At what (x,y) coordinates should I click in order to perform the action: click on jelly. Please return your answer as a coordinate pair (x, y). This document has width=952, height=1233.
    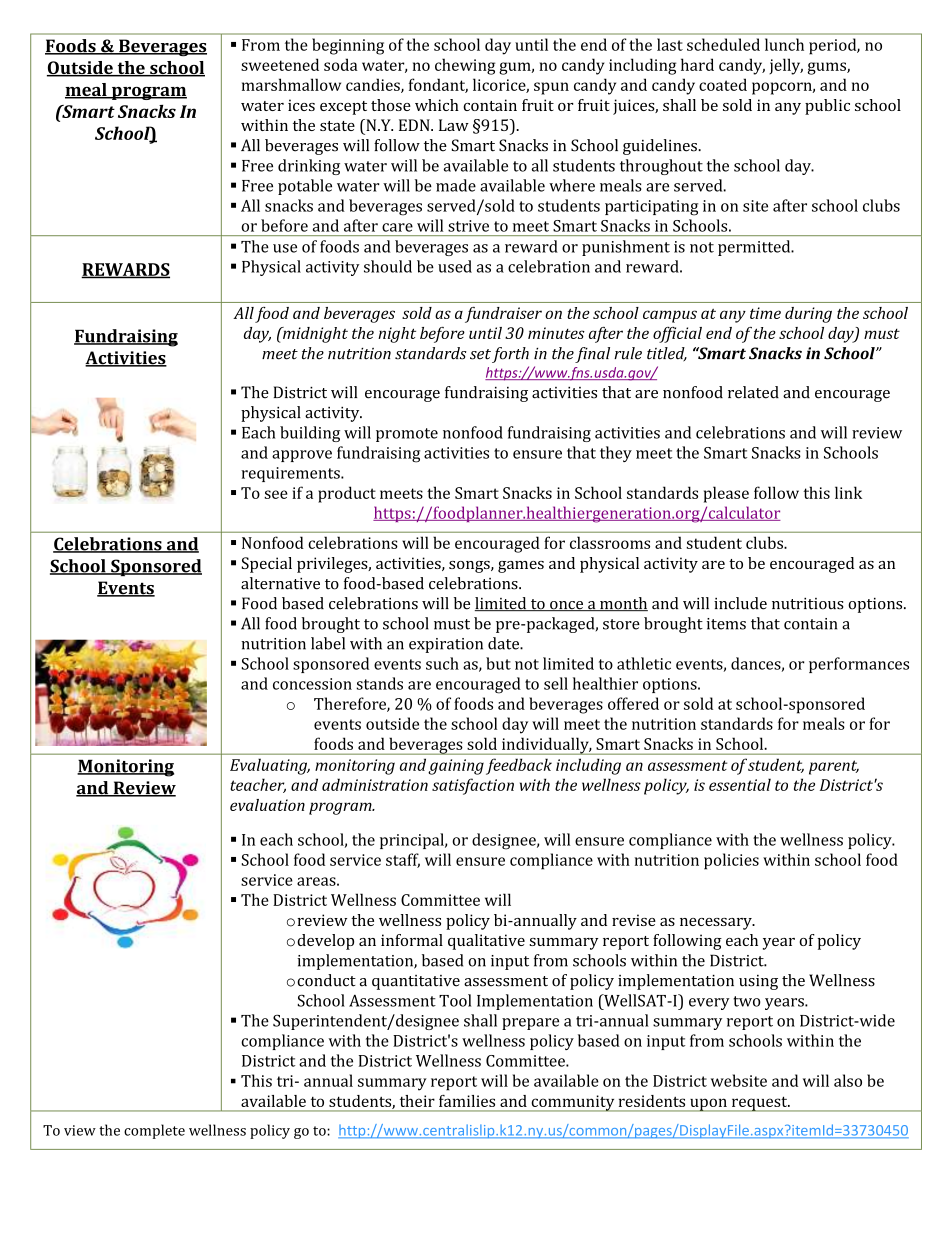
    Looking at the image, I should click on (786, 66).
